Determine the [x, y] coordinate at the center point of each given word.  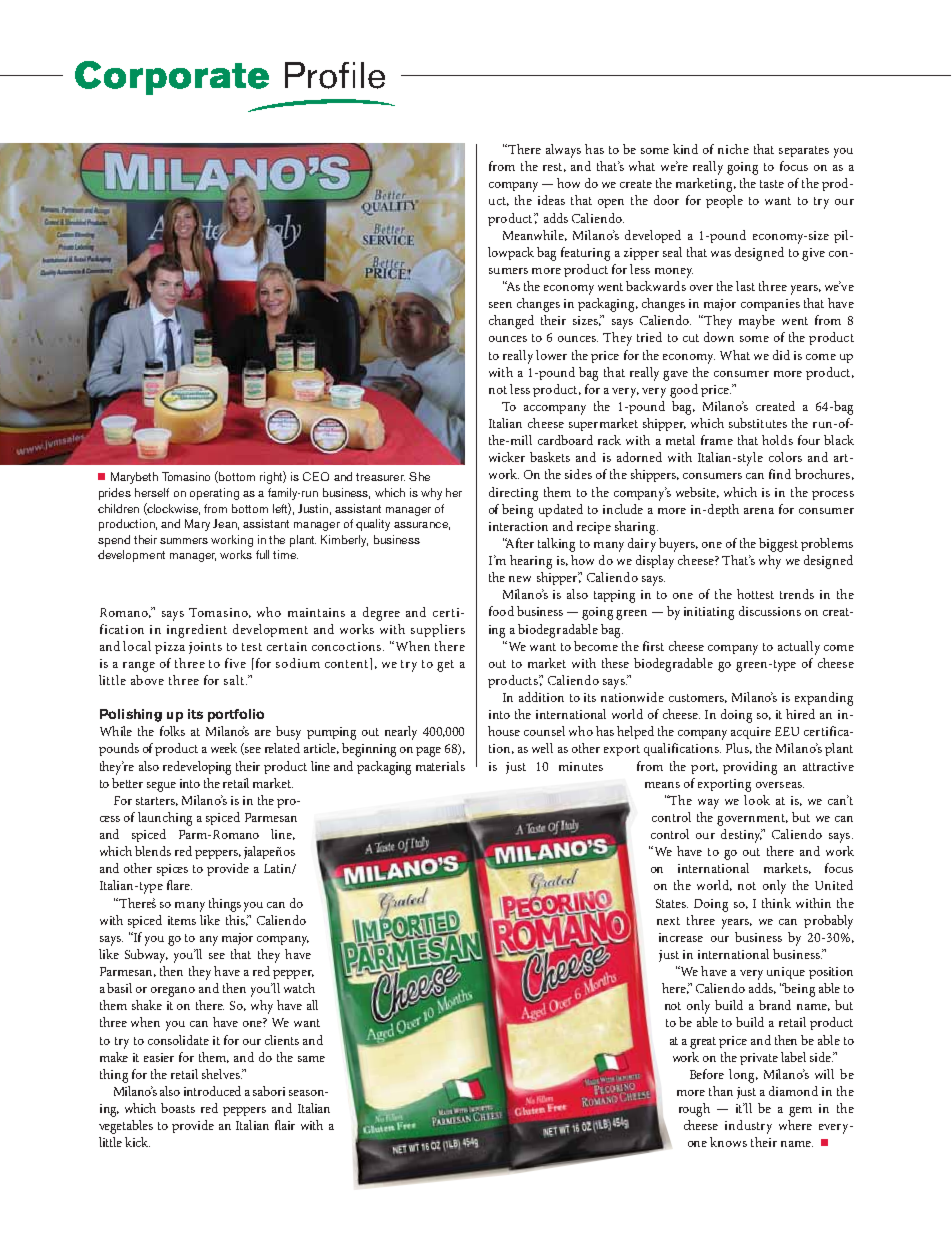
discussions [770, 611]
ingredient [197, 631]
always [563, 151]
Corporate [172, 78]
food [501, 611]
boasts [178, 1108]
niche [733, 149]
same [311, 1059]
